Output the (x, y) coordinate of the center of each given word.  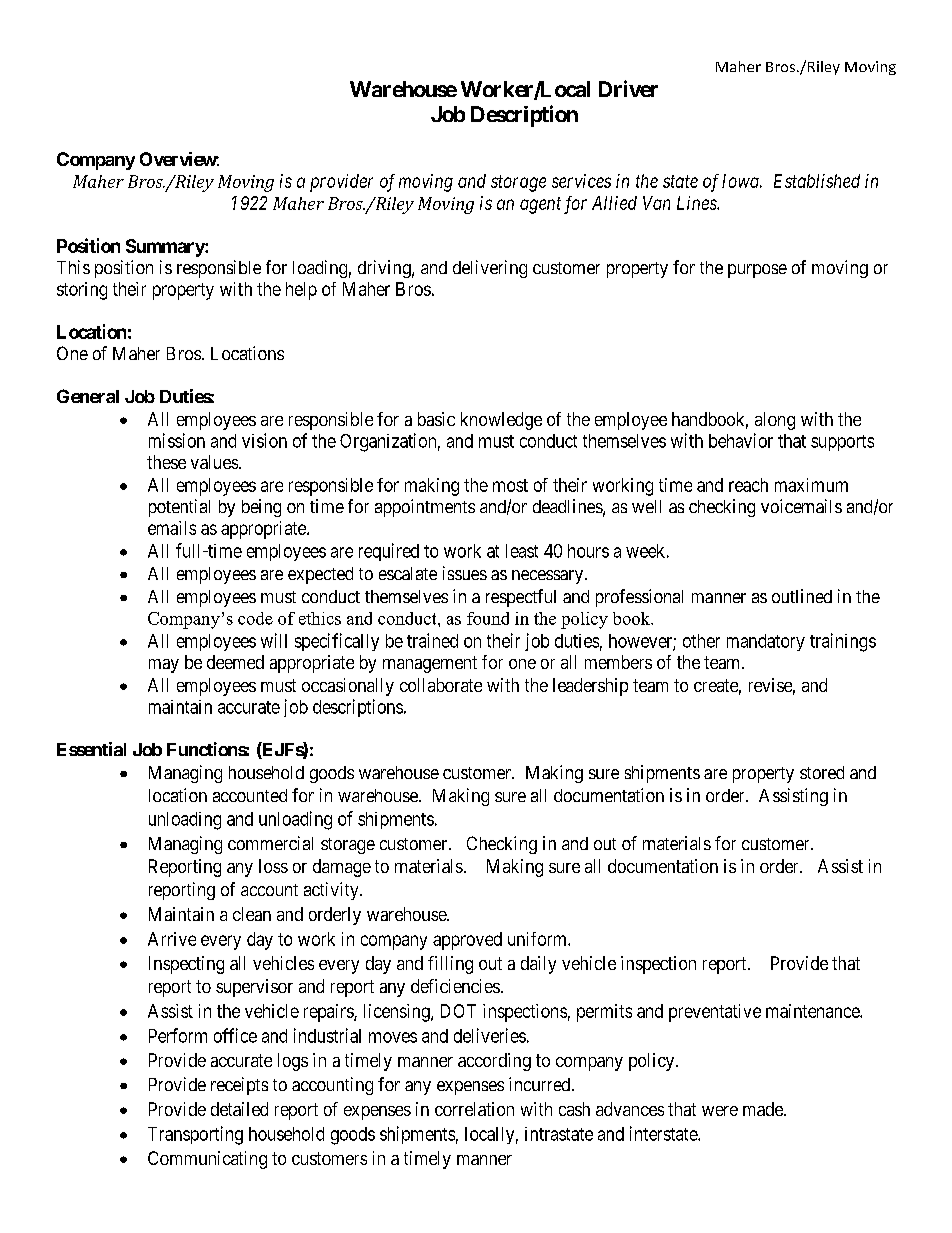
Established (817, 181)
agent (540, 205)
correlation (474, 1109)
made (764, 1109)
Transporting (195, 1135)
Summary (166, 248)
